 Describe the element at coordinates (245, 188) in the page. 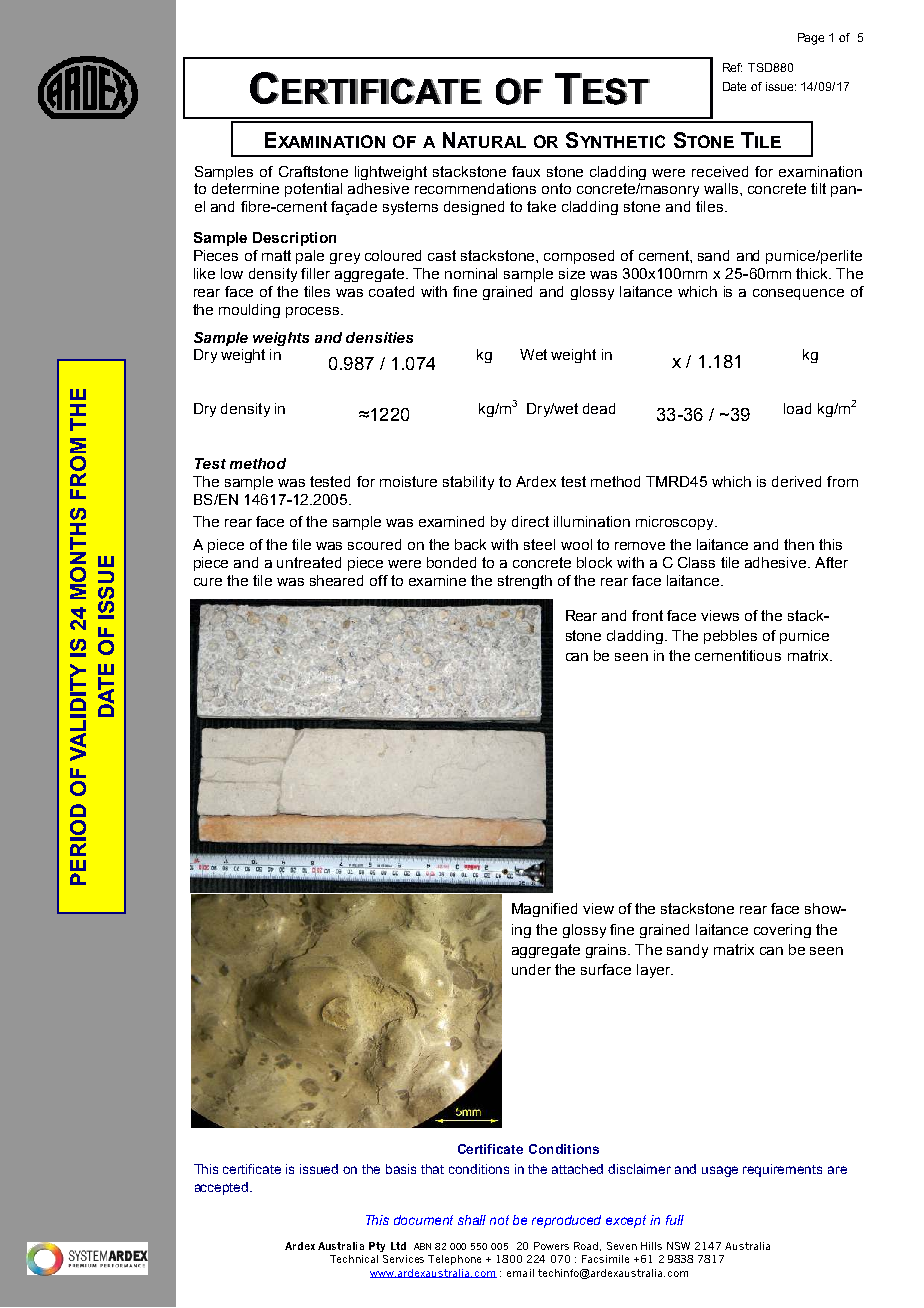

I see `determine` at that location.
